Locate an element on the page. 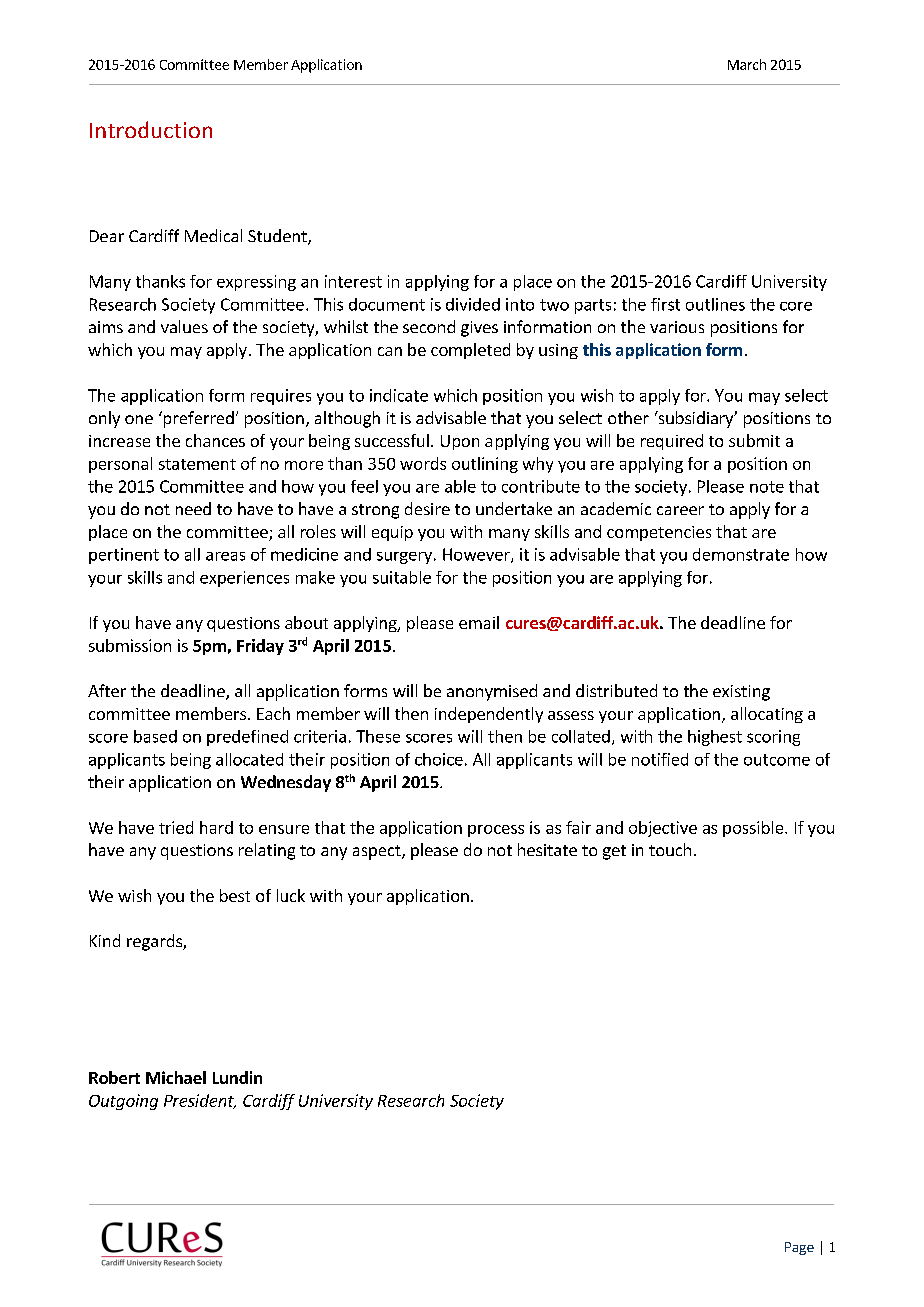 The image size is (924, 1307). submission is located at coordinates (130, 645).
